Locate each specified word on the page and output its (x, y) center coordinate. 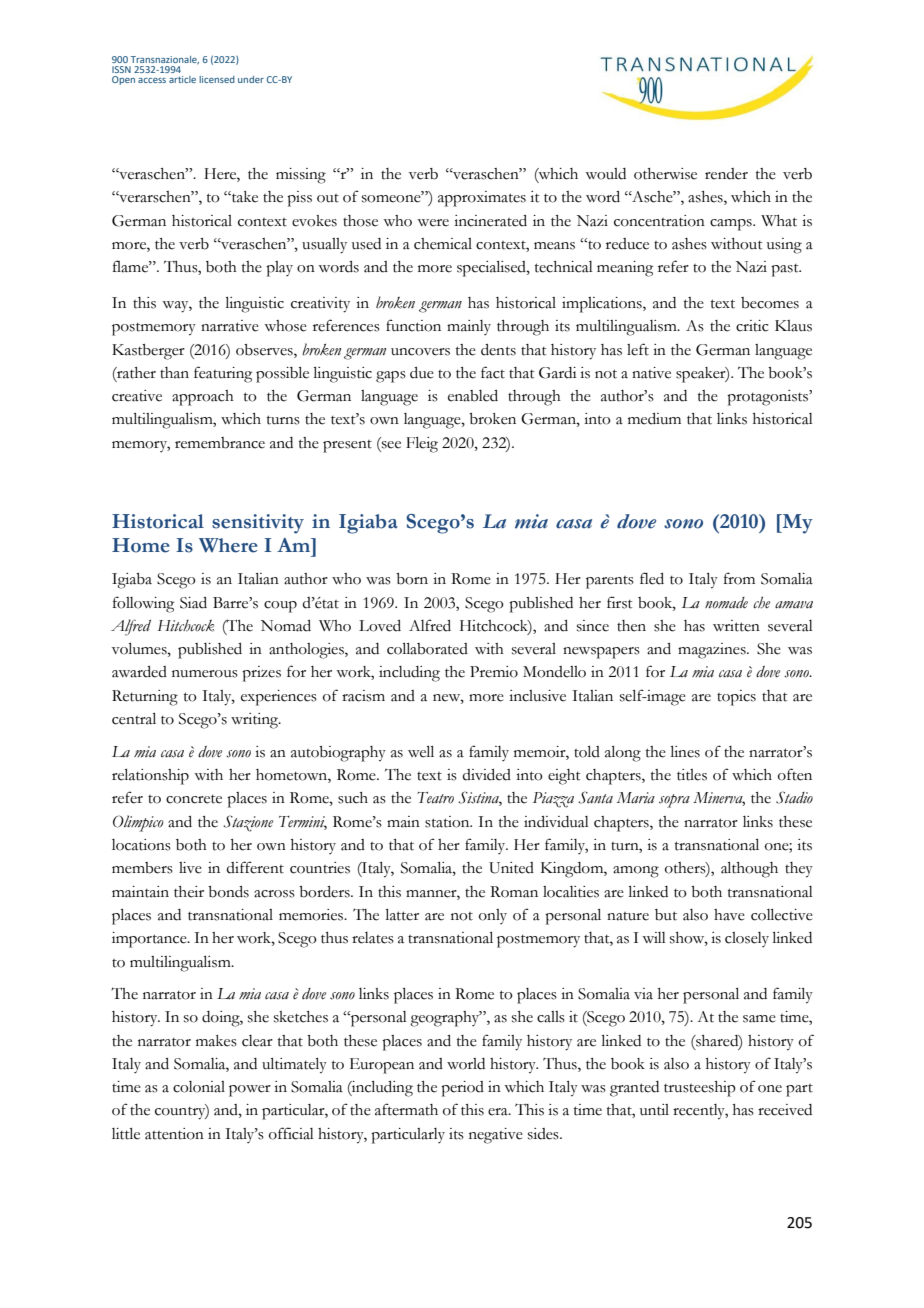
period (462, 1089)
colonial (199, 1087)
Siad (193, 603)
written (736, 626)
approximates (482, 199)
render (726, 174)
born (412, 579)
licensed (217, 79)
